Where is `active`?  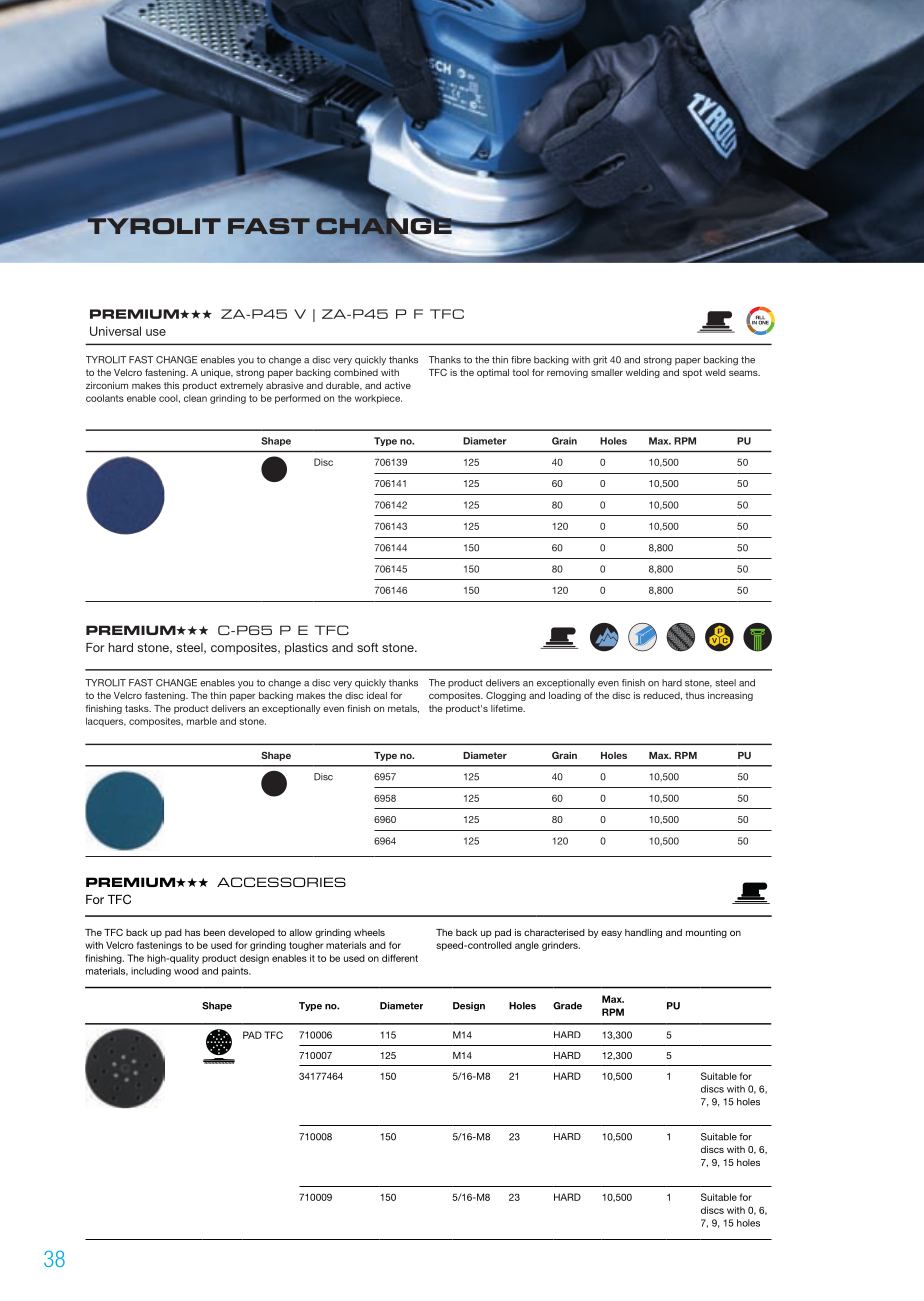 active is located at coordinates (398, 385).
